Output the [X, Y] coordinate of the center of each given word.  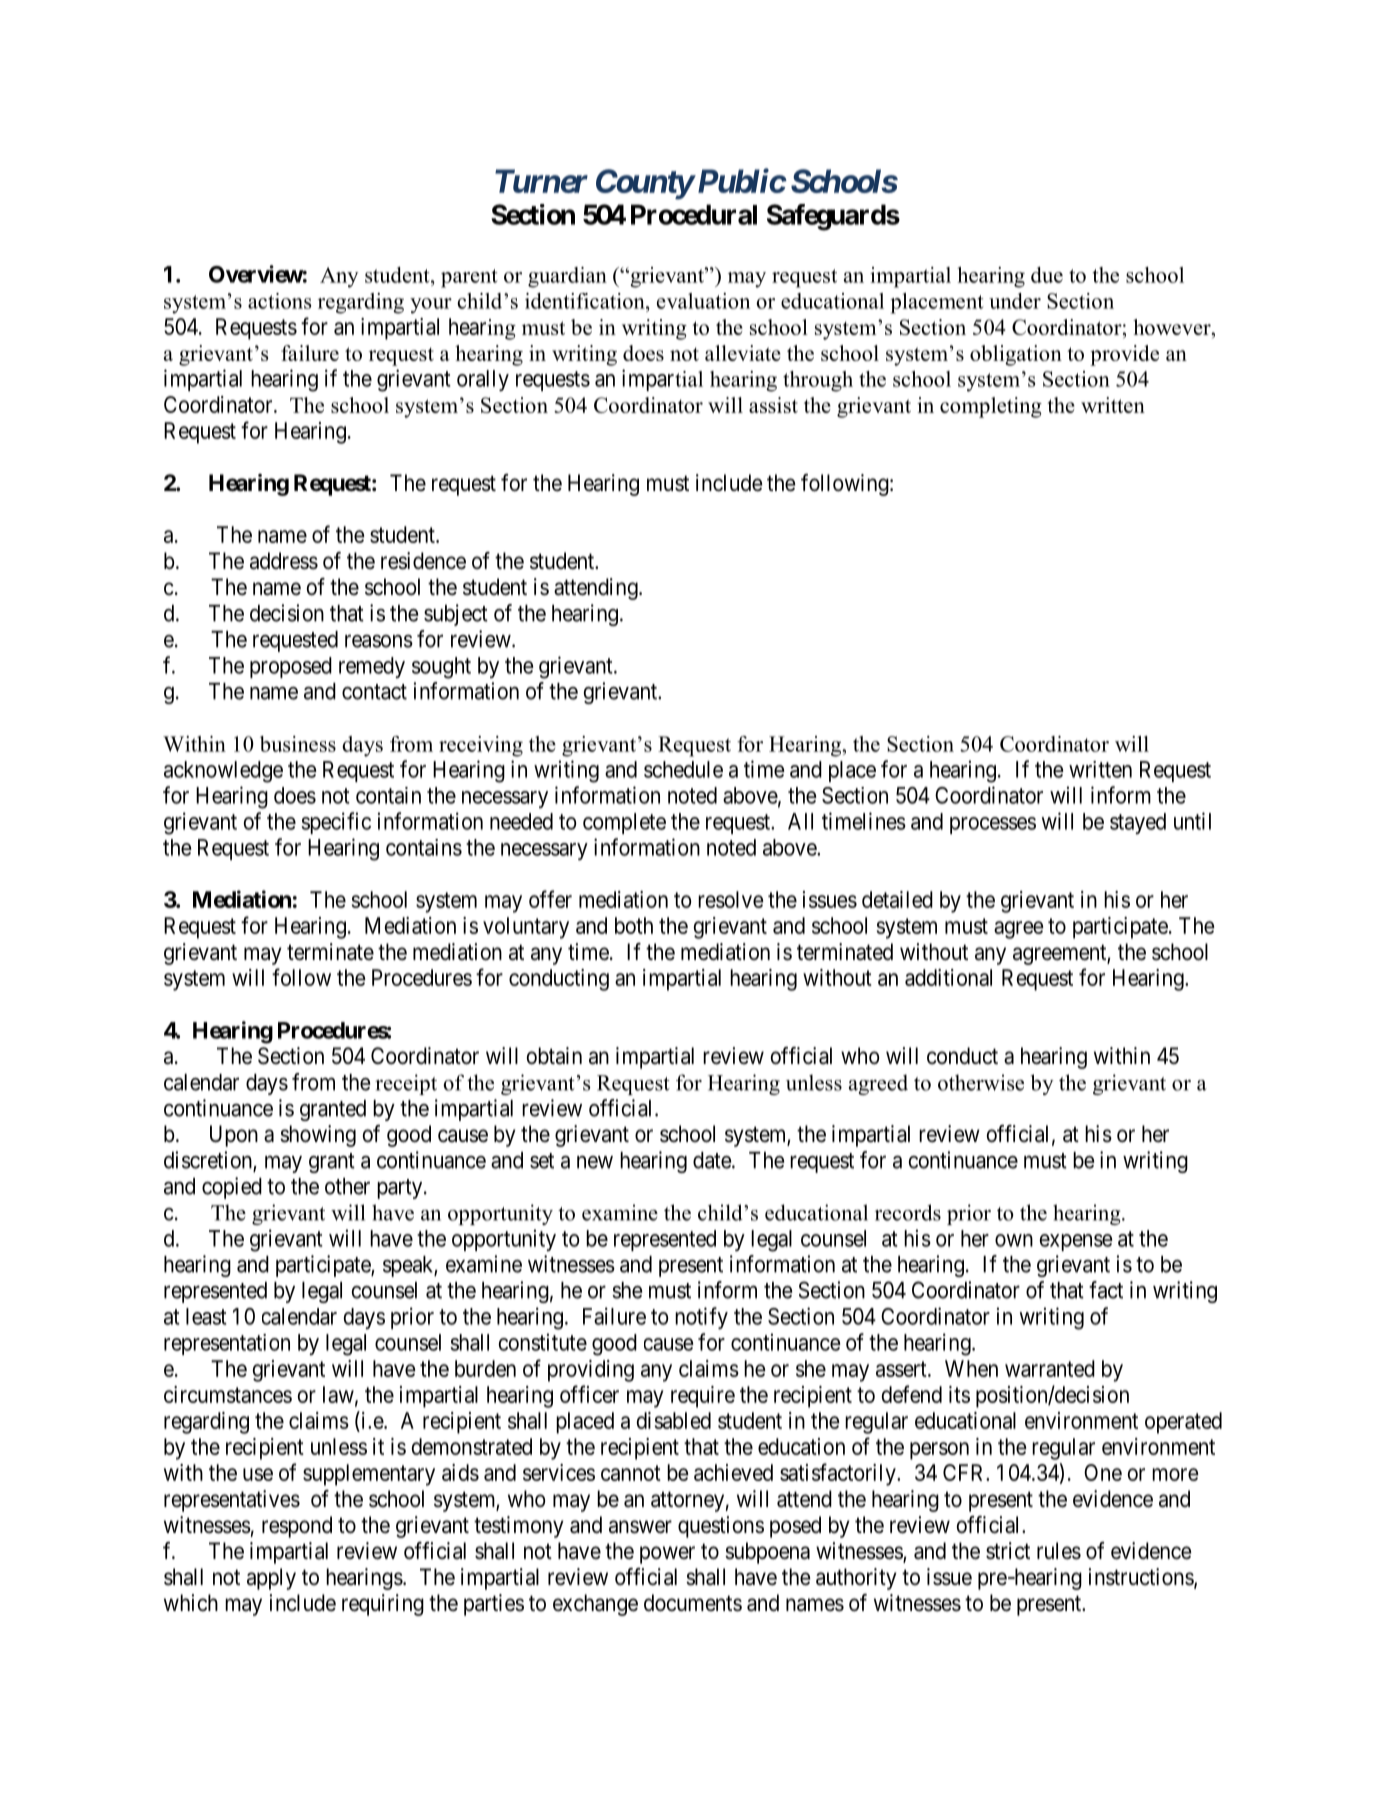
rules [1059, 1551]
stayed [1138, 823]
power [667, 1555]
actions [279, 301]
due [1047, 275]
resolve [731, 899]
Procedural [694, 214]
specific [336, 823]
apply [271, 1579]
